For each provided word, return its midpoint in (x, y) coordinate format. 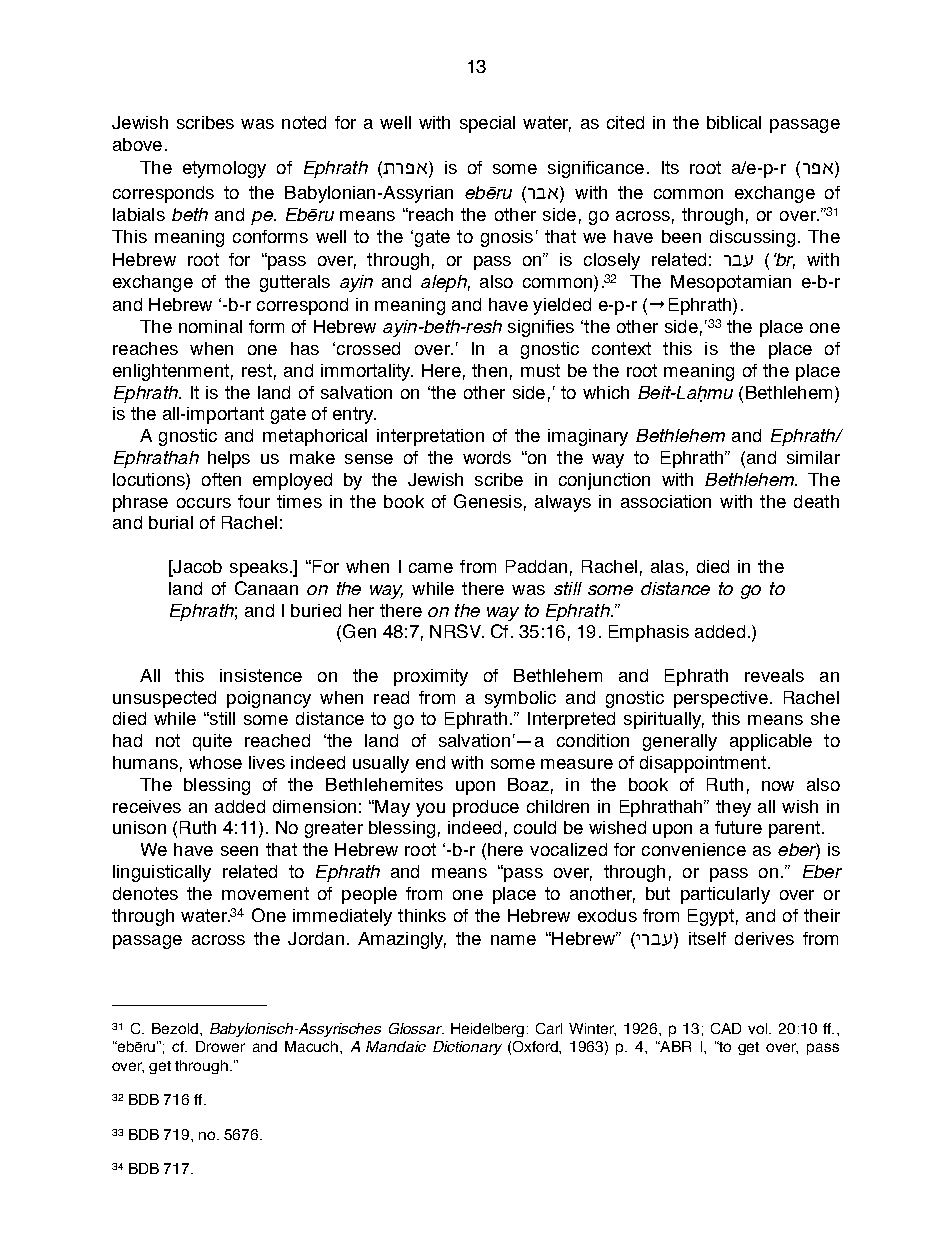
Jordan (316, 938)
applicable (771, 742)
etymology (224, 169)
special (487, 124)
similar (813, 457)
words (487, 457)
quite (212, 742)
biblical (734, 122)
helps (229, 459)
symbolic (520, 699)
